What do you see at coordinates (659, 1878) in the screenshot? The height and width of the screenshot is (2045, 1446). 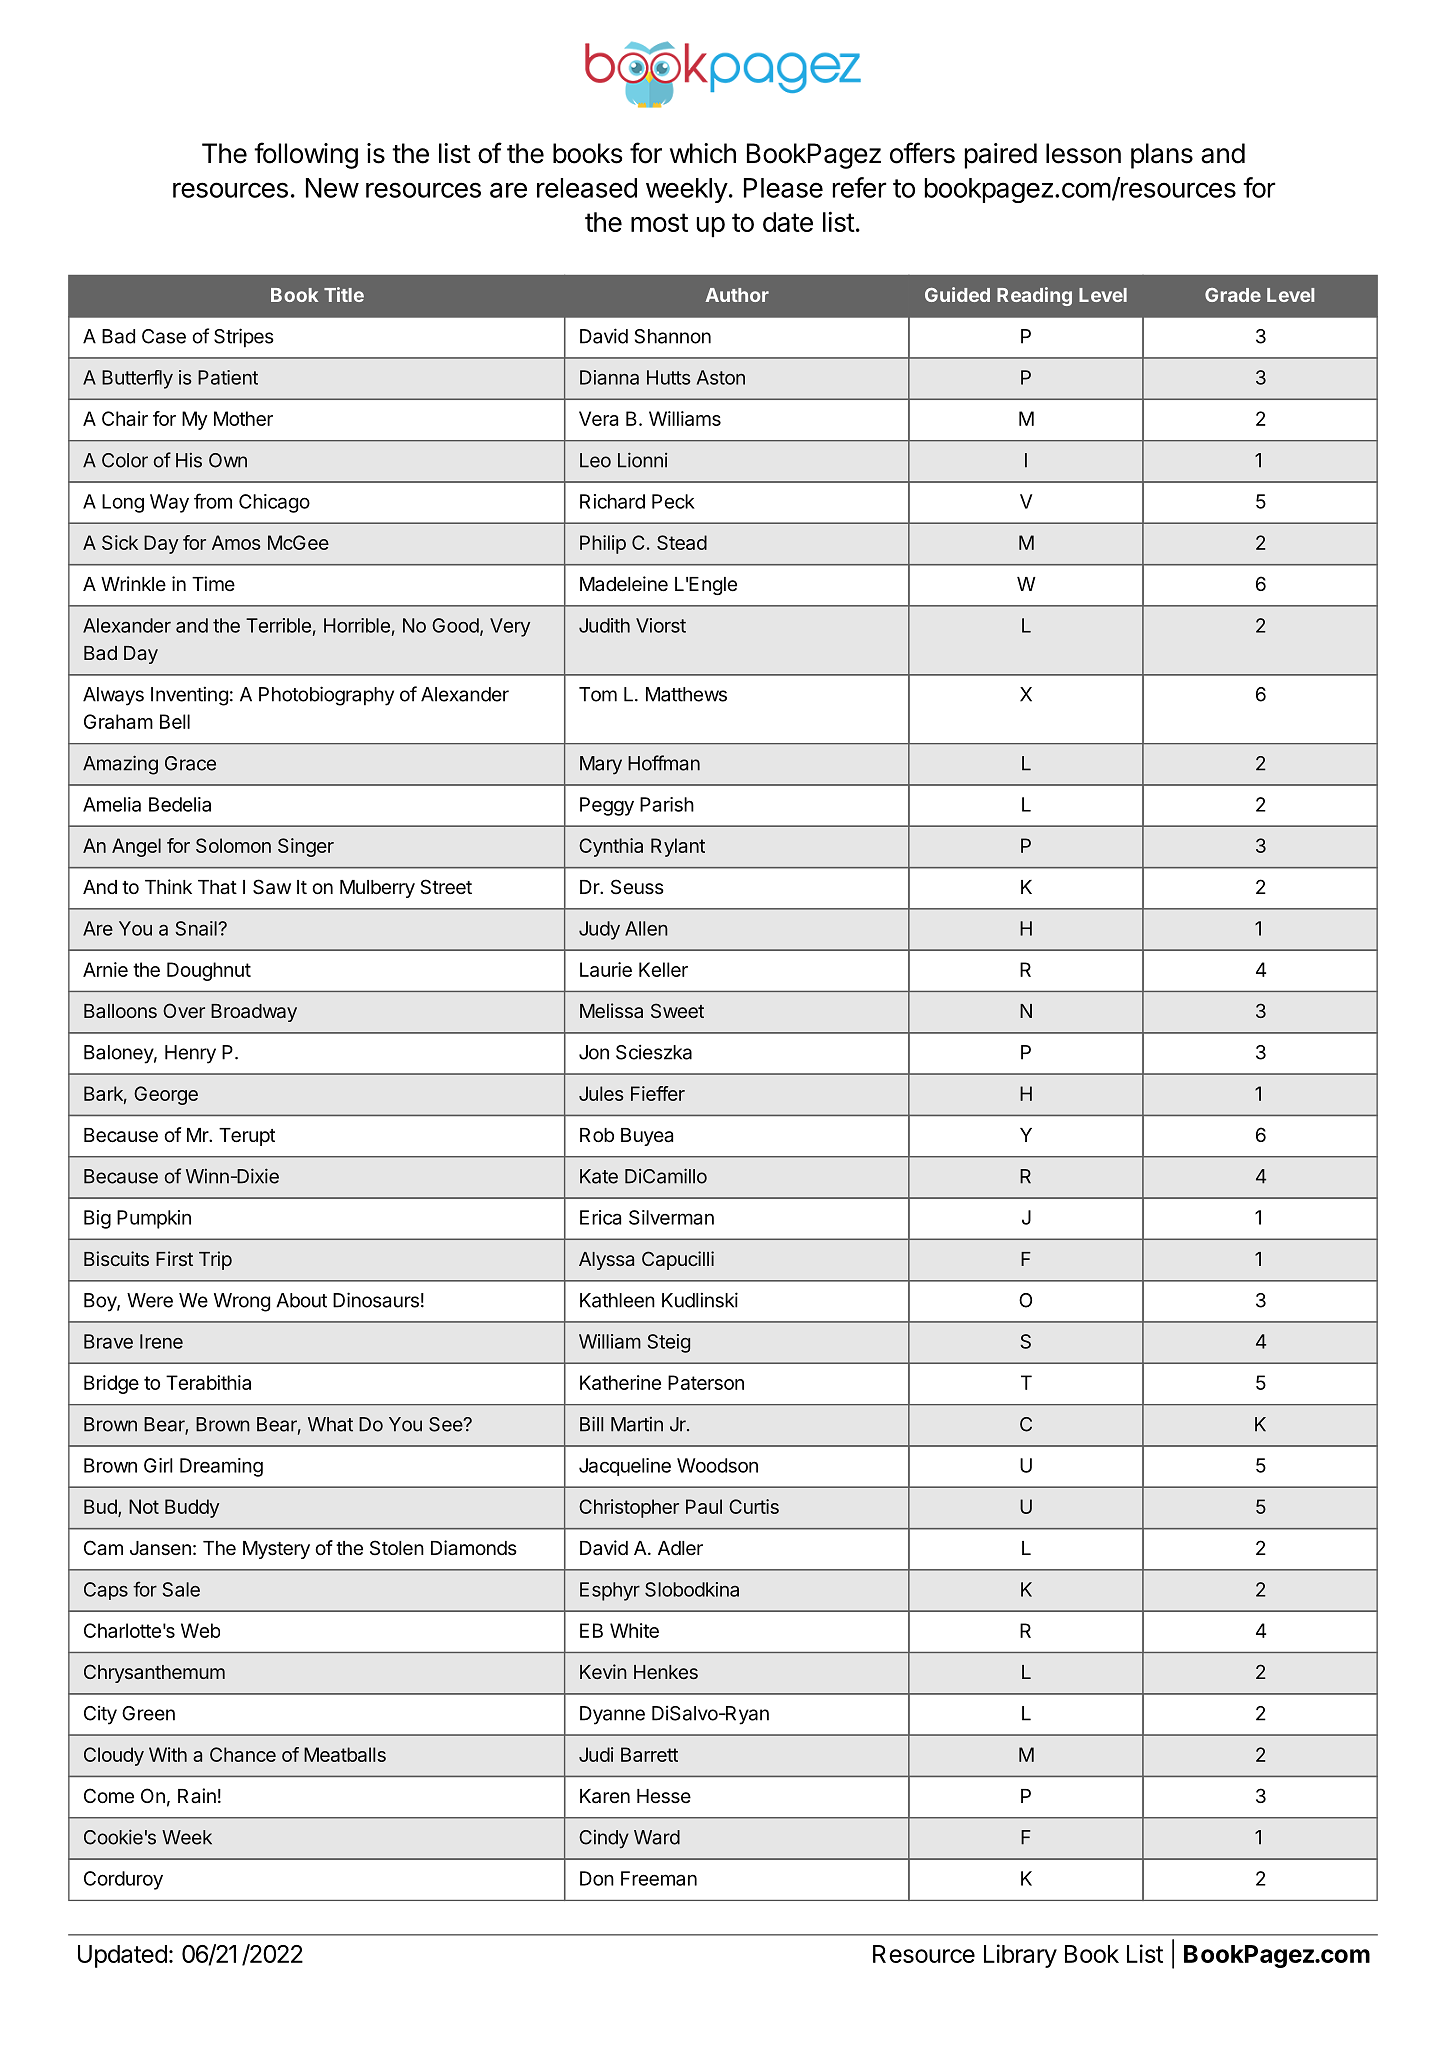 I see `Freeman` at bounding box center [659, 1878].
